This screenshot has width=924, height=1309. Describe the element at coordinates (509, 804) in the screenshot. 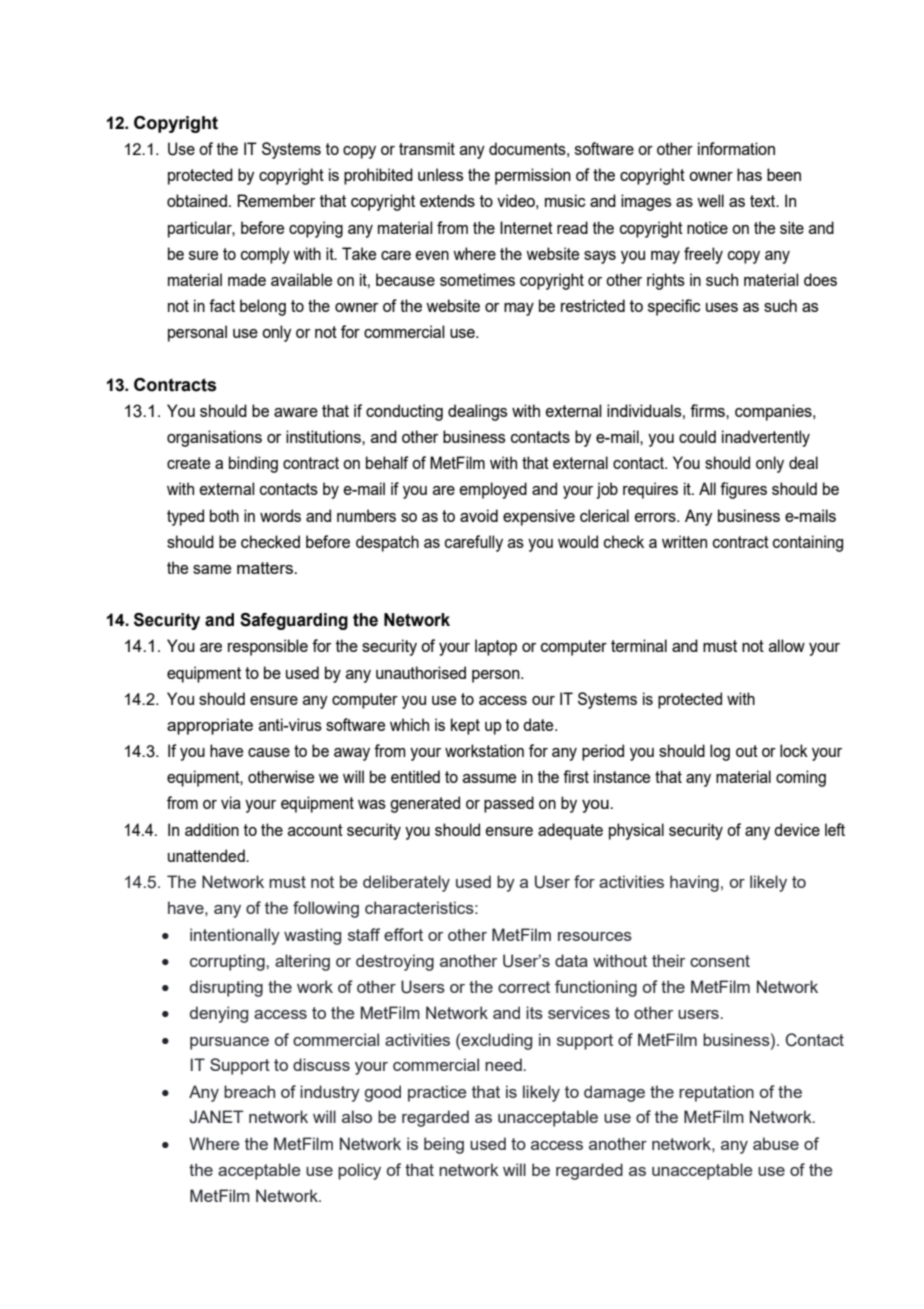

I see `passed` at that location.
